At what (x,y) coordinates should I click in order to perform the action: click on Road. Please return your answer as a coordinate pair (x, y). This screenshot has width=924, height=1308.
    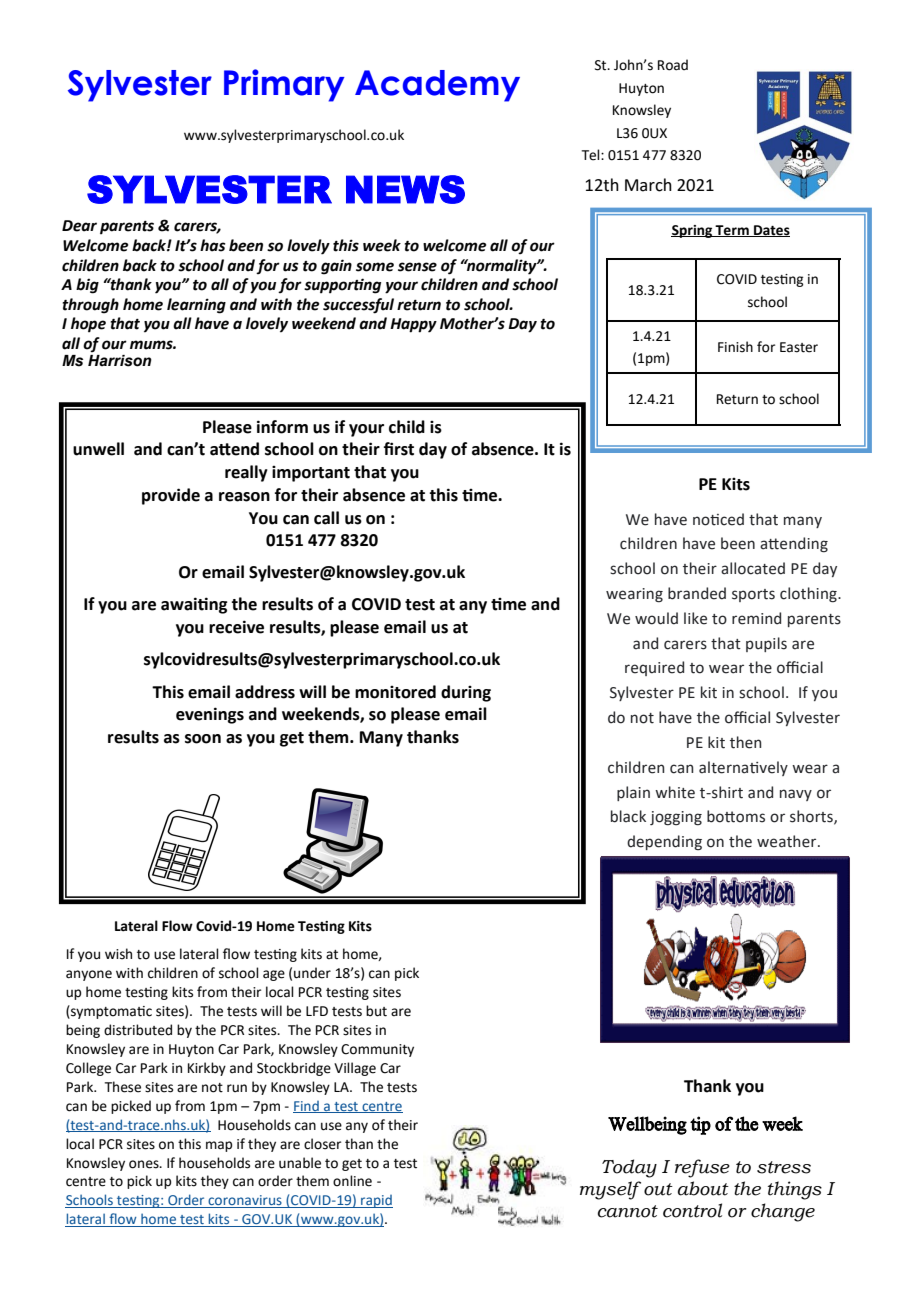
    Looking at the image, I should click on (673, 65).
